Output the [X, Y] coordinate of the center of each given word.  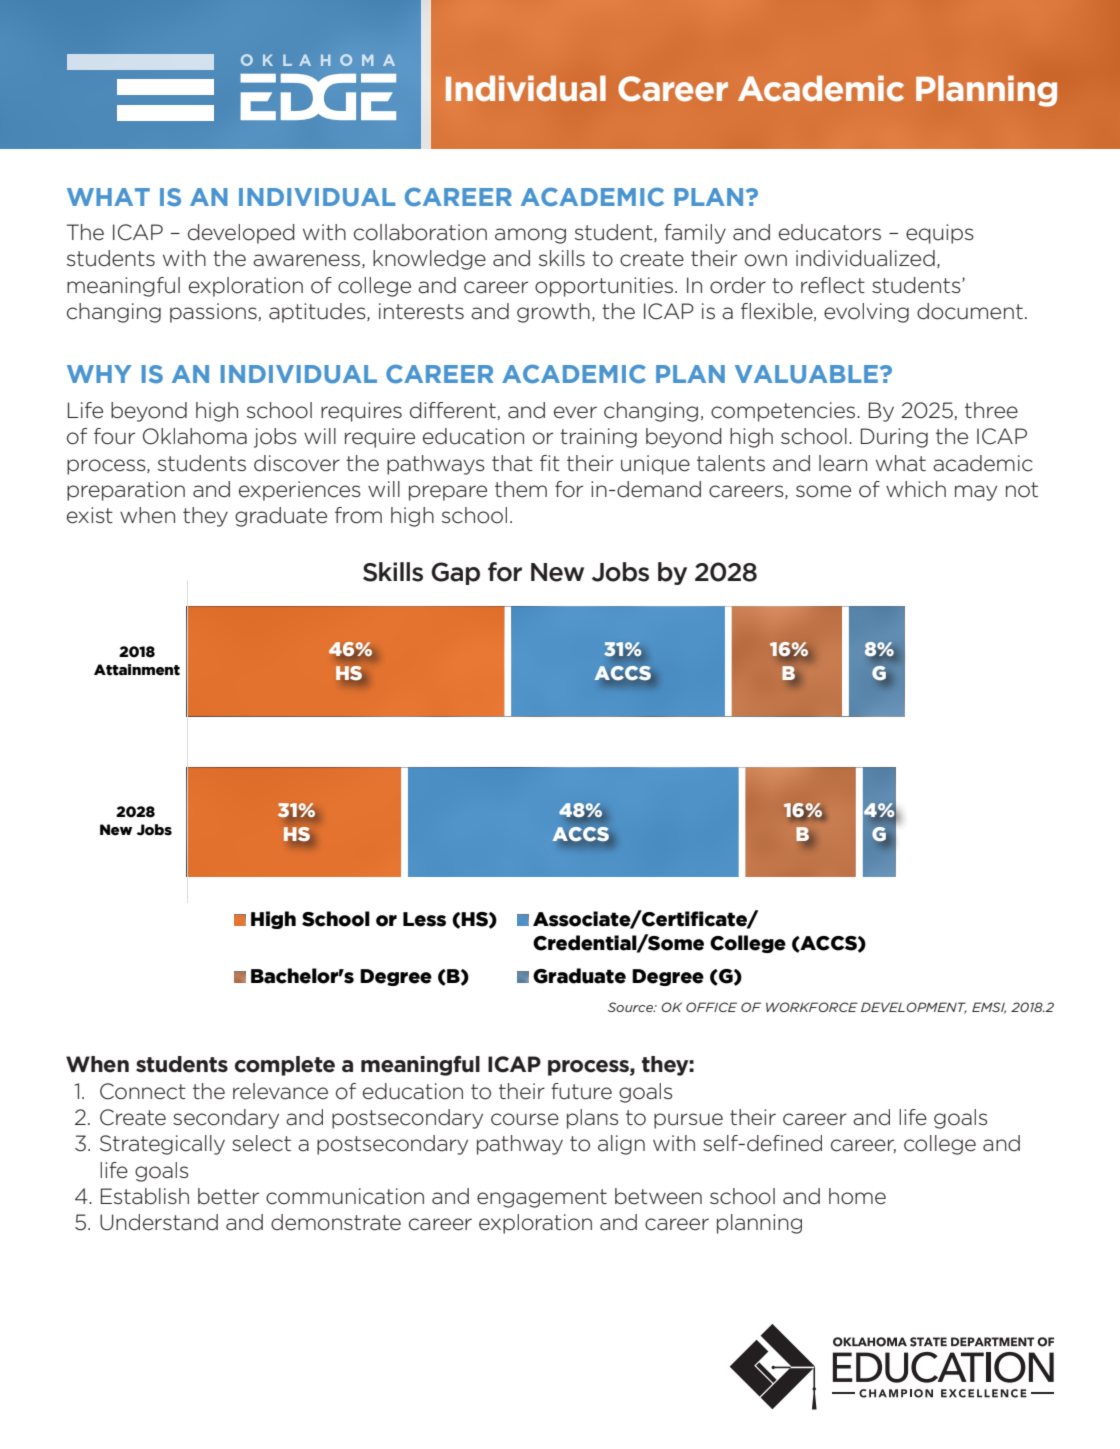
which [916, 489]
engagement [542, 1198]
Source [631, 1007]
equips [940, 234]
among [530, 236]
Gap [455, 573]
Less [424, 919]
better [228, 1196]
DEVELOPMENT [914, 1008]
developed [241, 234]
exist [90, 515]
